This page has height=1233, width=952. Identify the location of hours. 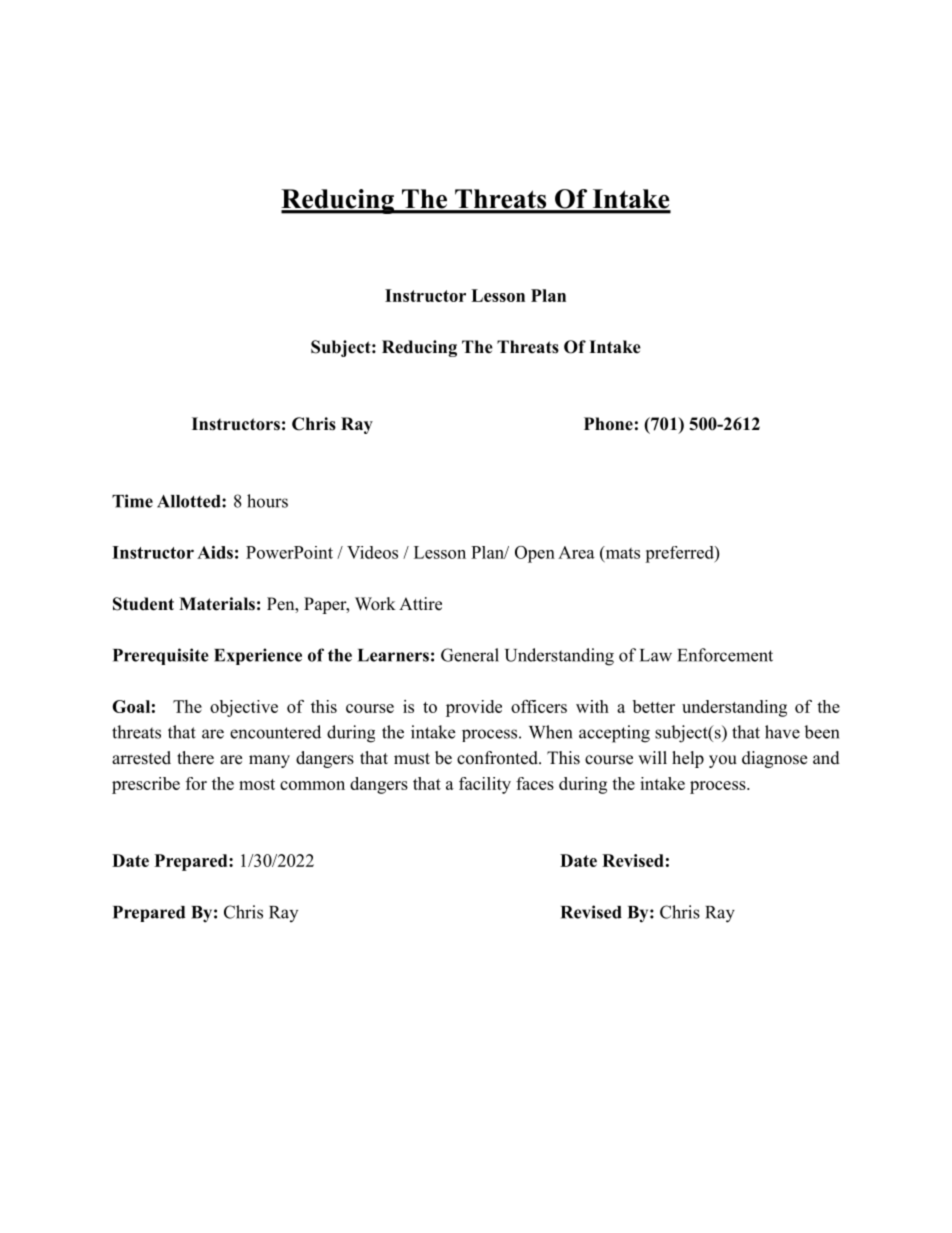
(267, 501).
